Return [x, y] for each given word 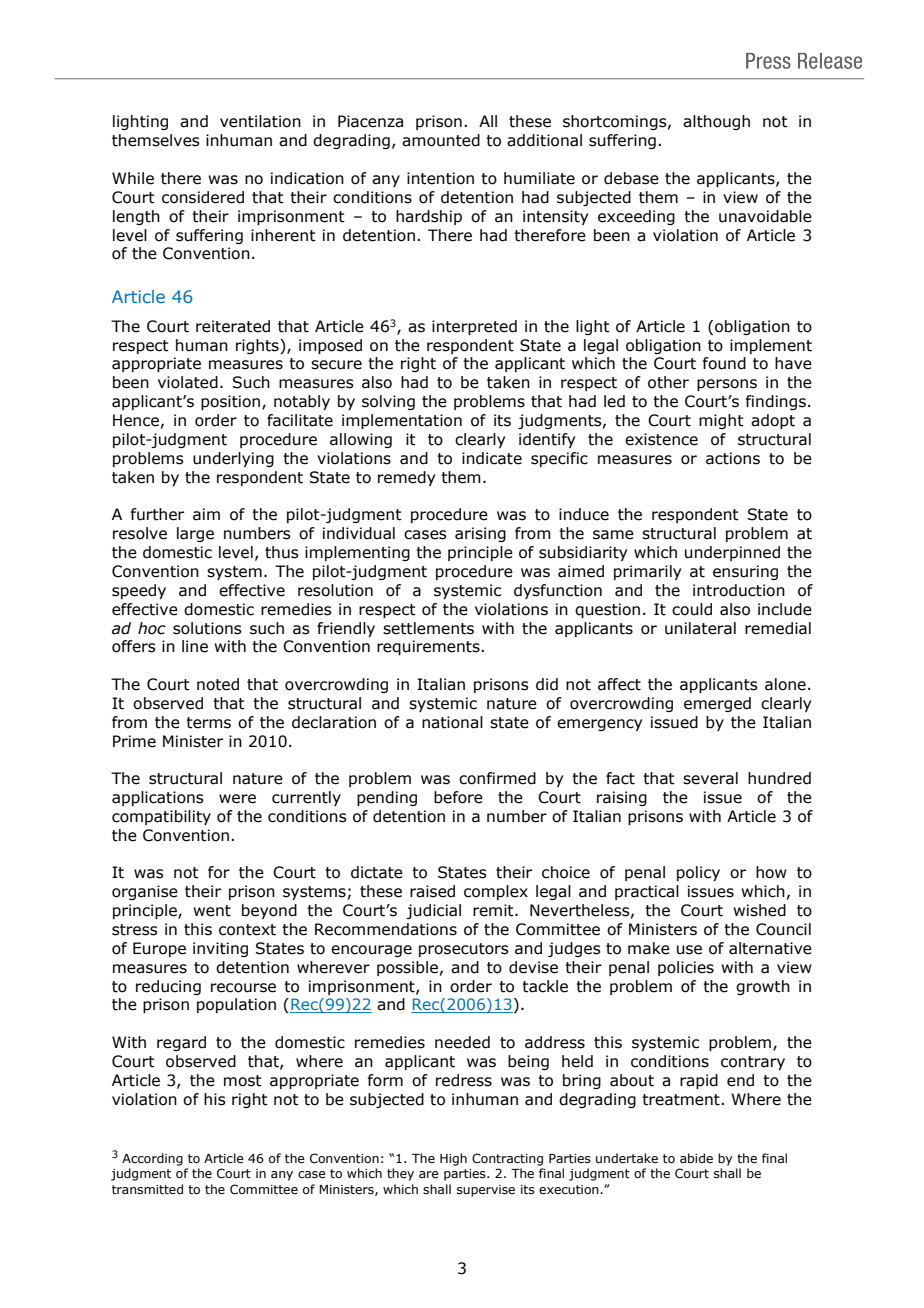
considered [203, 197]
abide [696, 1158]
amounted [441, 140]
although [716, 122]
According [152, 1159]
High [453, 1159]
